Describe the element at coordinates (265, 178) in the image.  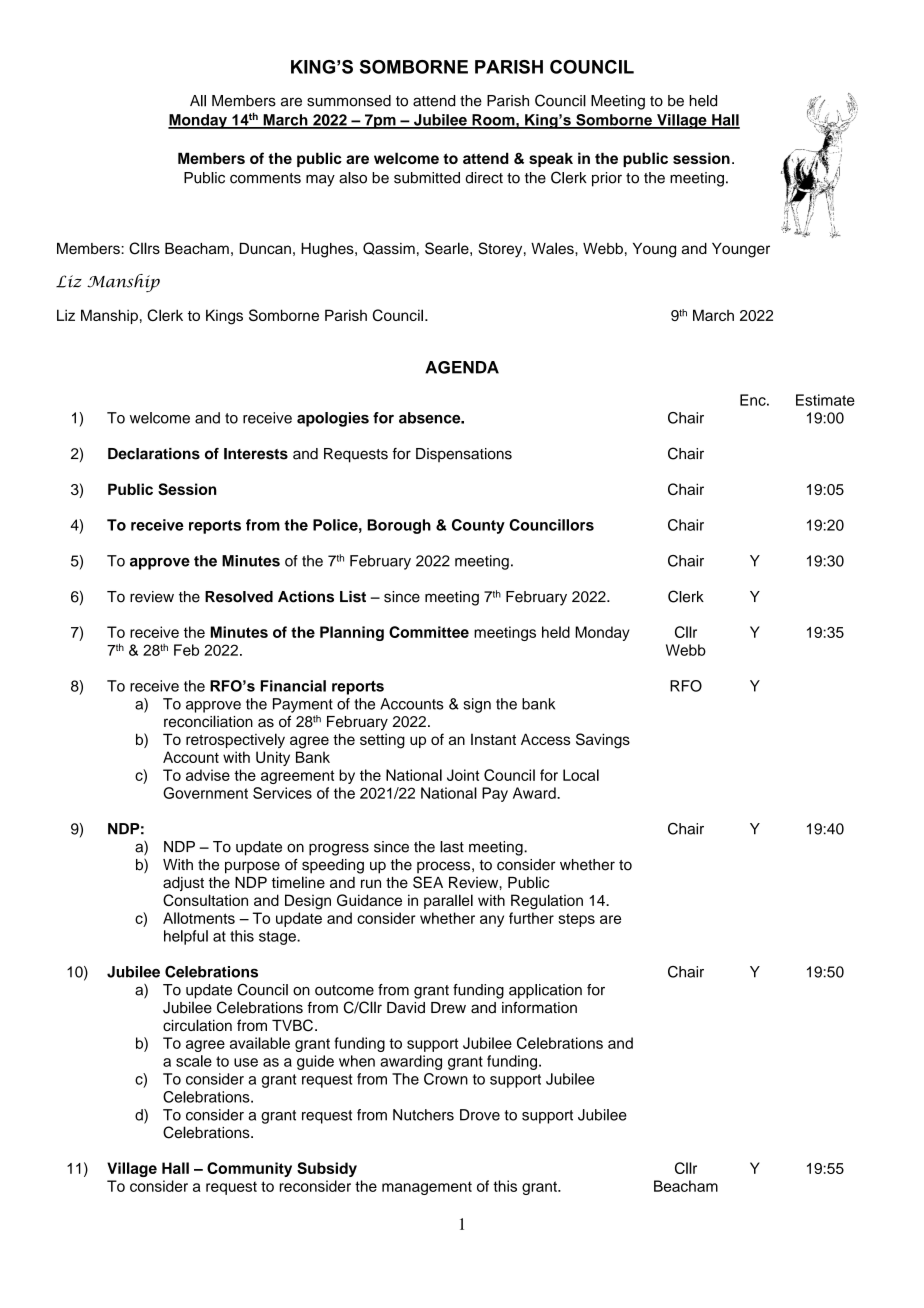
I see `comments` at that location.
